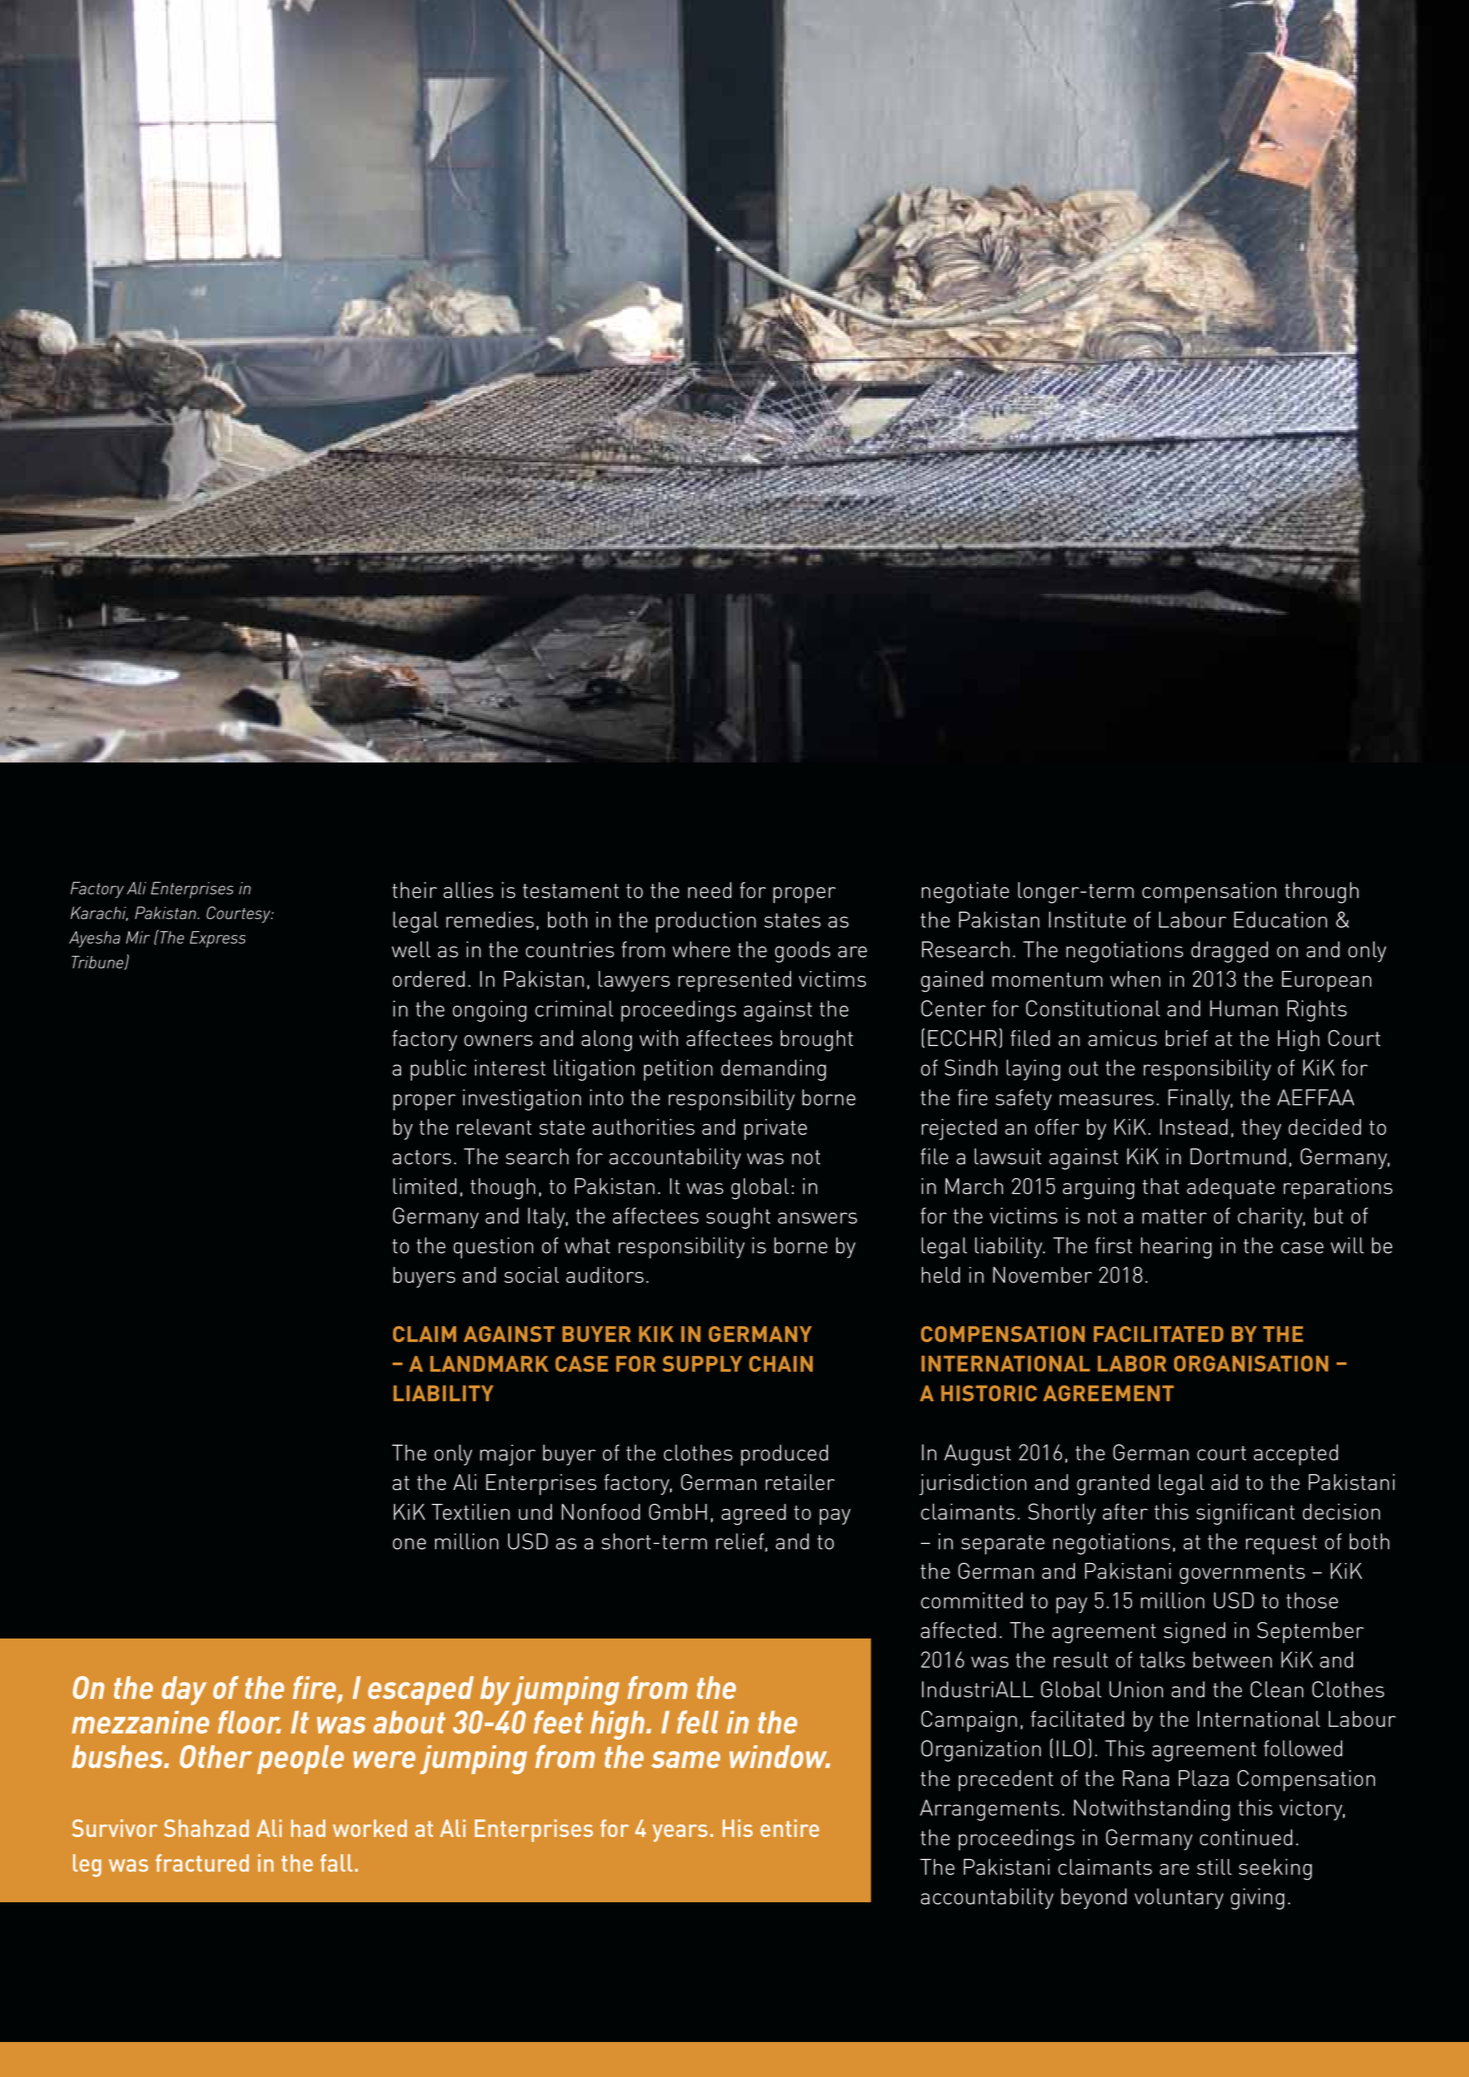 The height and width of the screenshot is (2077, 1469). Describe the element at coordinates (217, 939) in the screenshot. I see `Express` at that location.
